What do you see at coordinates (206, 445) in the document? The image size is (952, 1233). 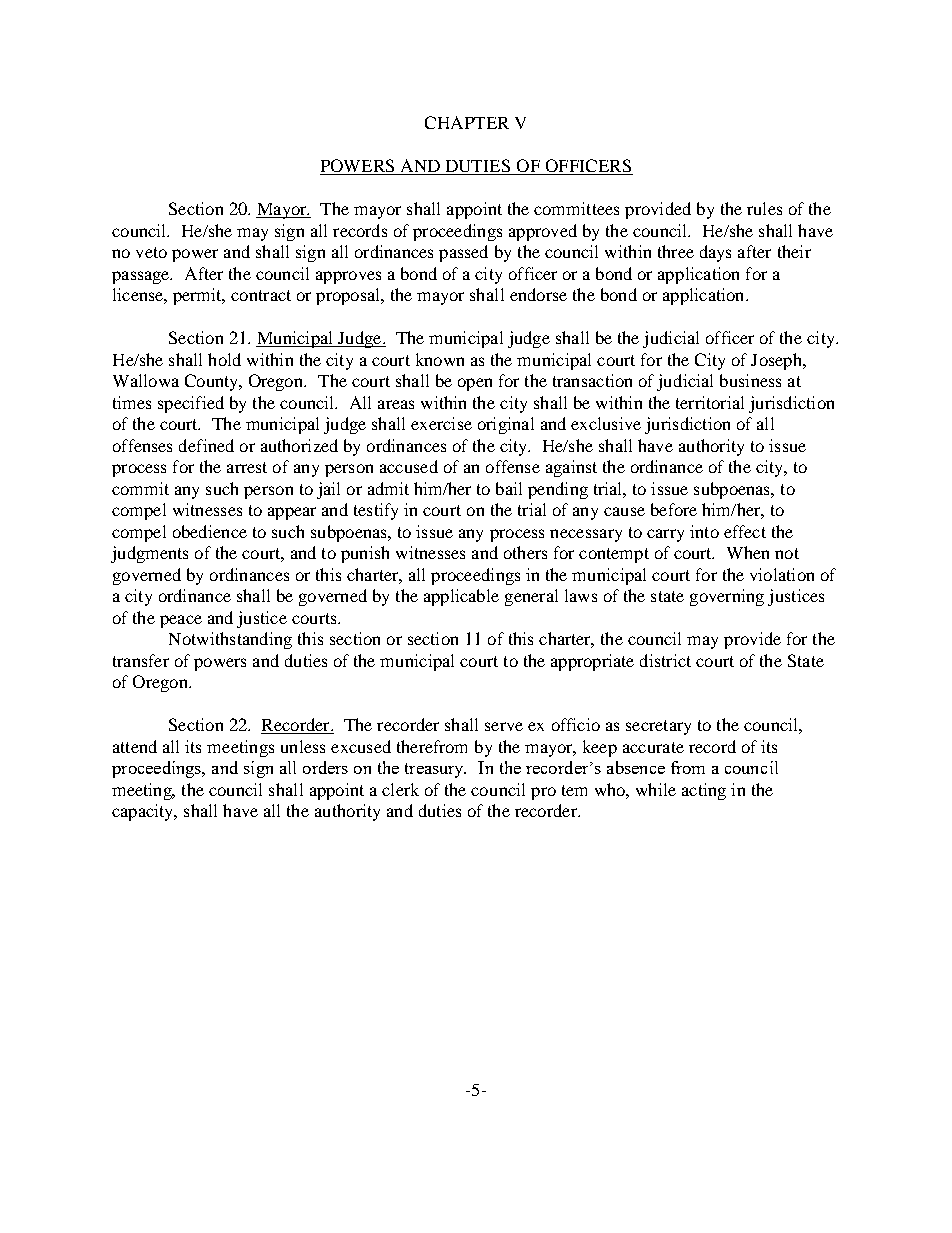 I see `defined` at bounding box center [206, 445].
